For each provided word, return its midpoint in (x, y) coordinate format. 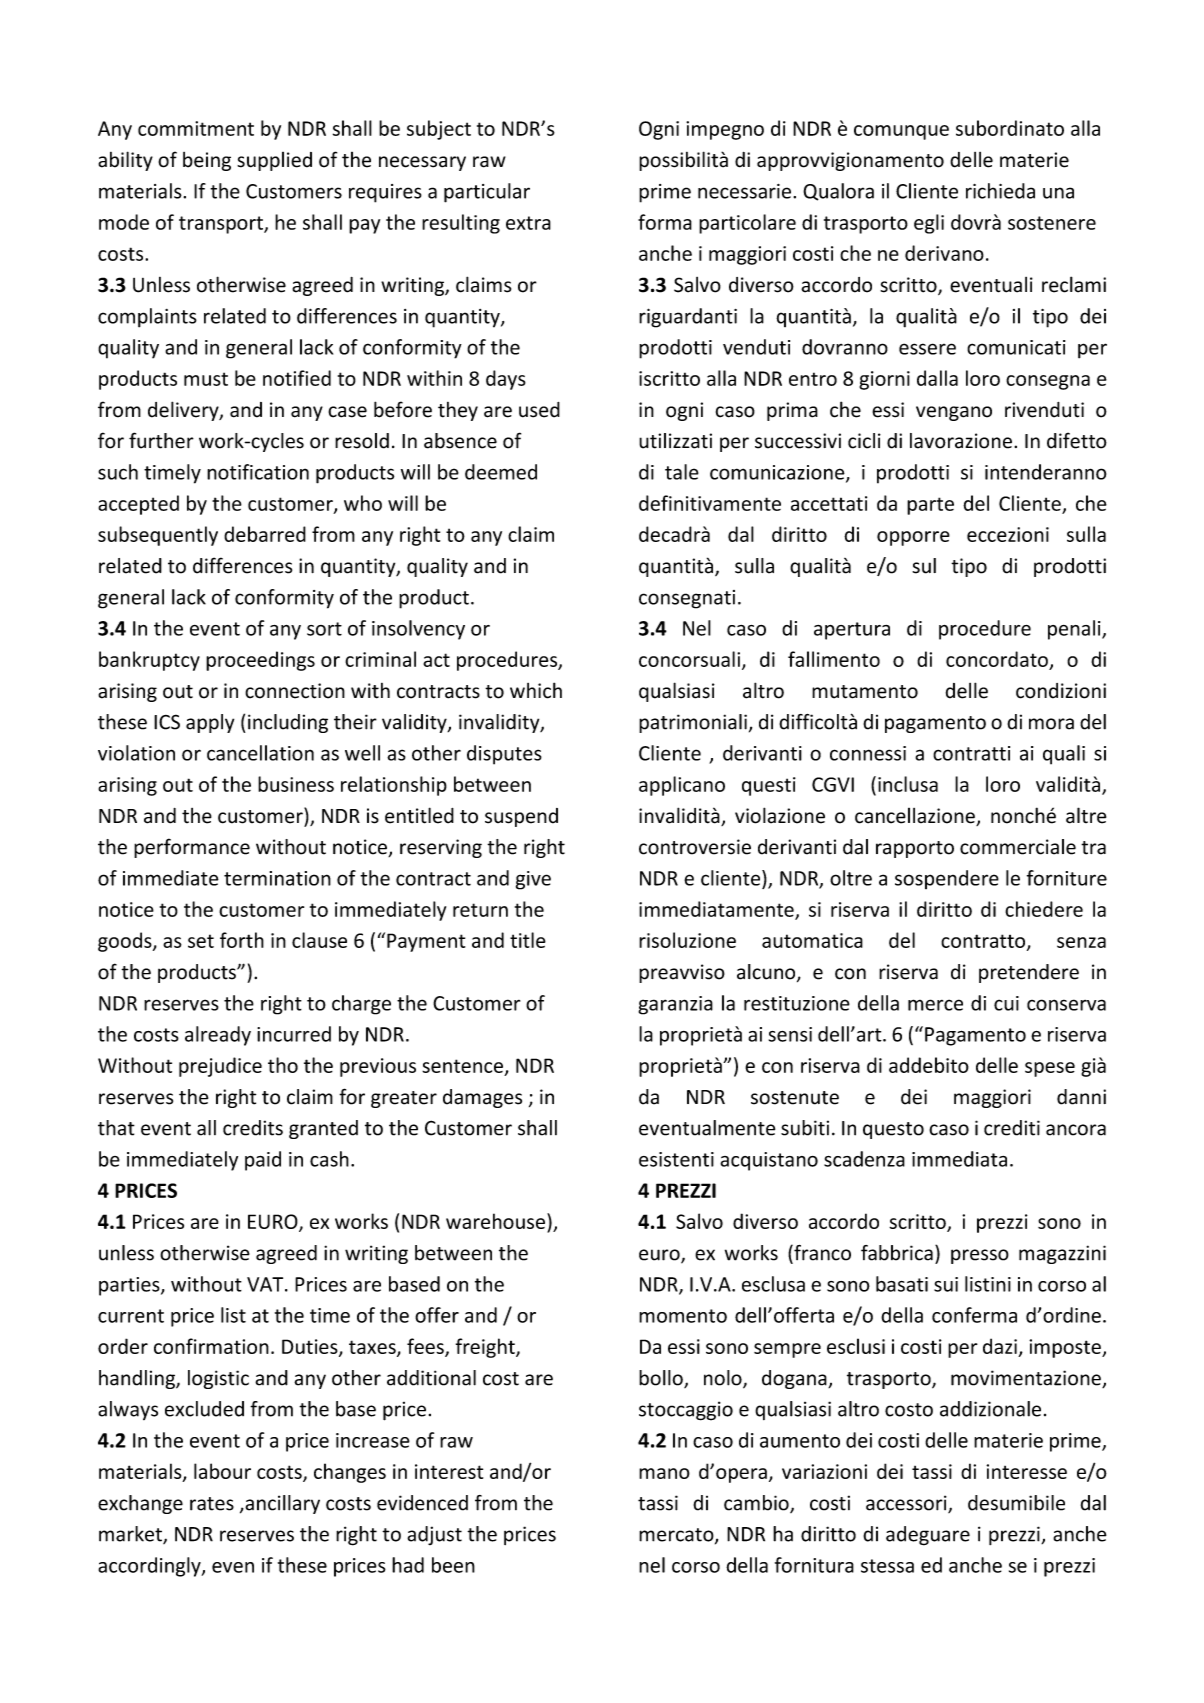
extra (528, 223)
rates (212, 1504)
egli (929, 224)
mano (664, 1473)
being (207, 161)
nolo (724, 1379)
